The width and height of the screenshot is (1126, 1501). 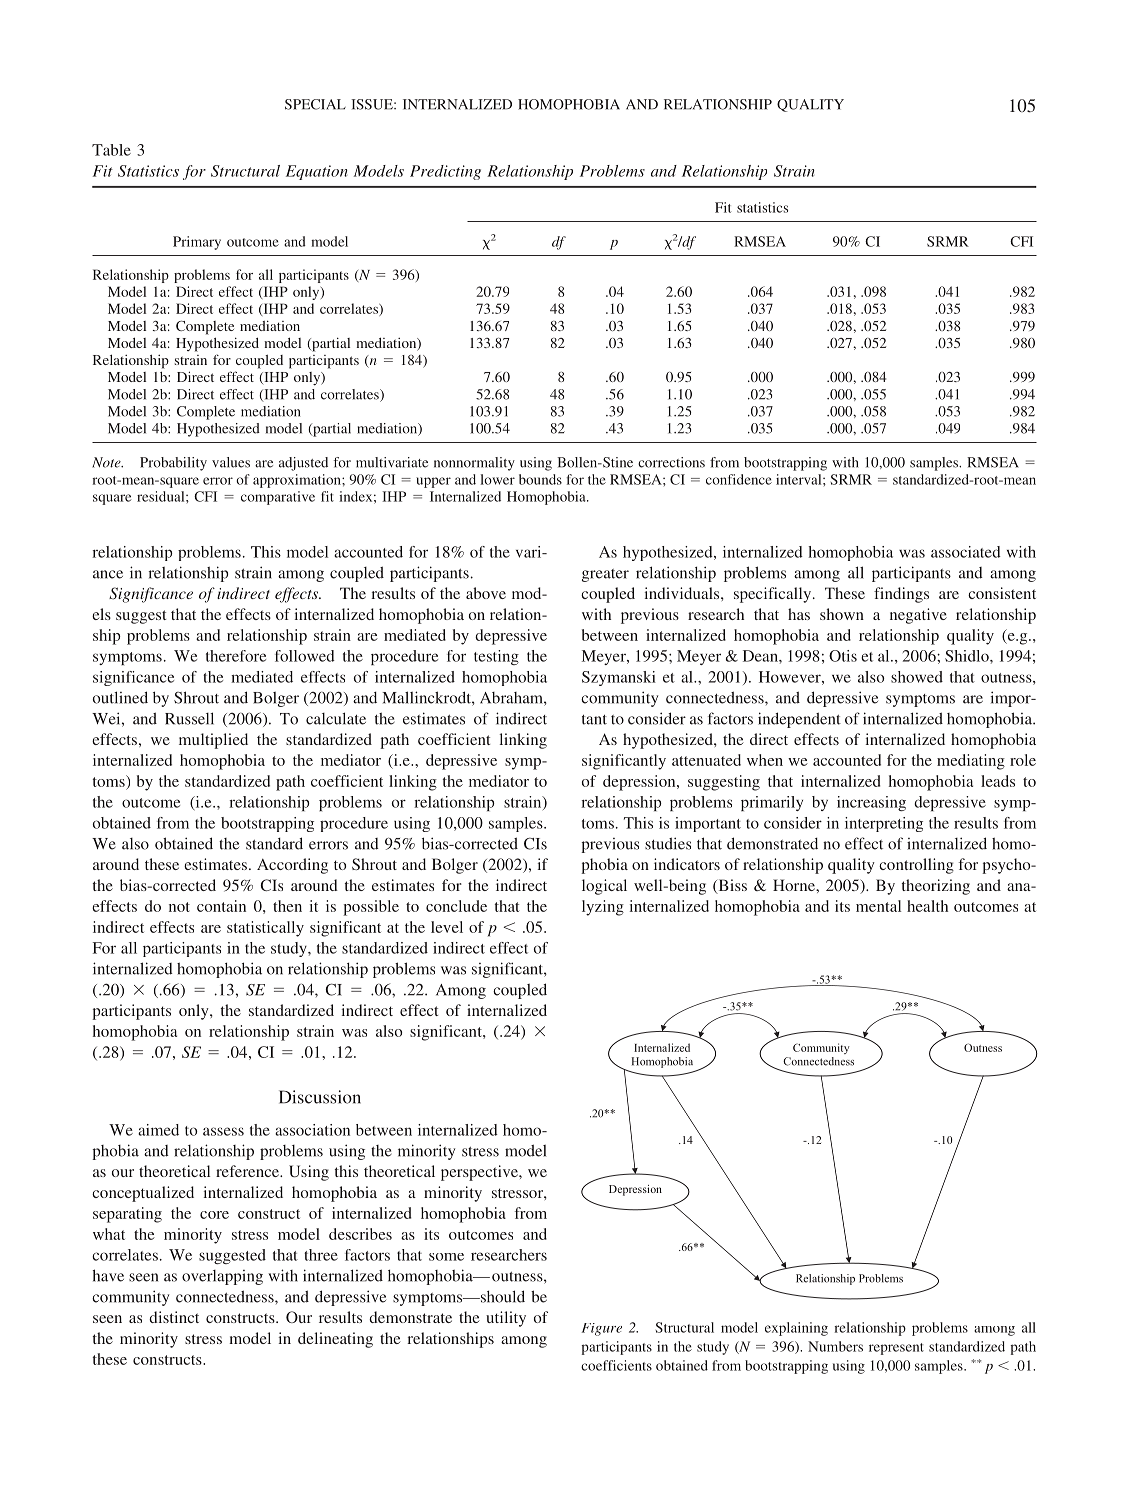 I want to click on Predicting, so click(x=445, y=172).
